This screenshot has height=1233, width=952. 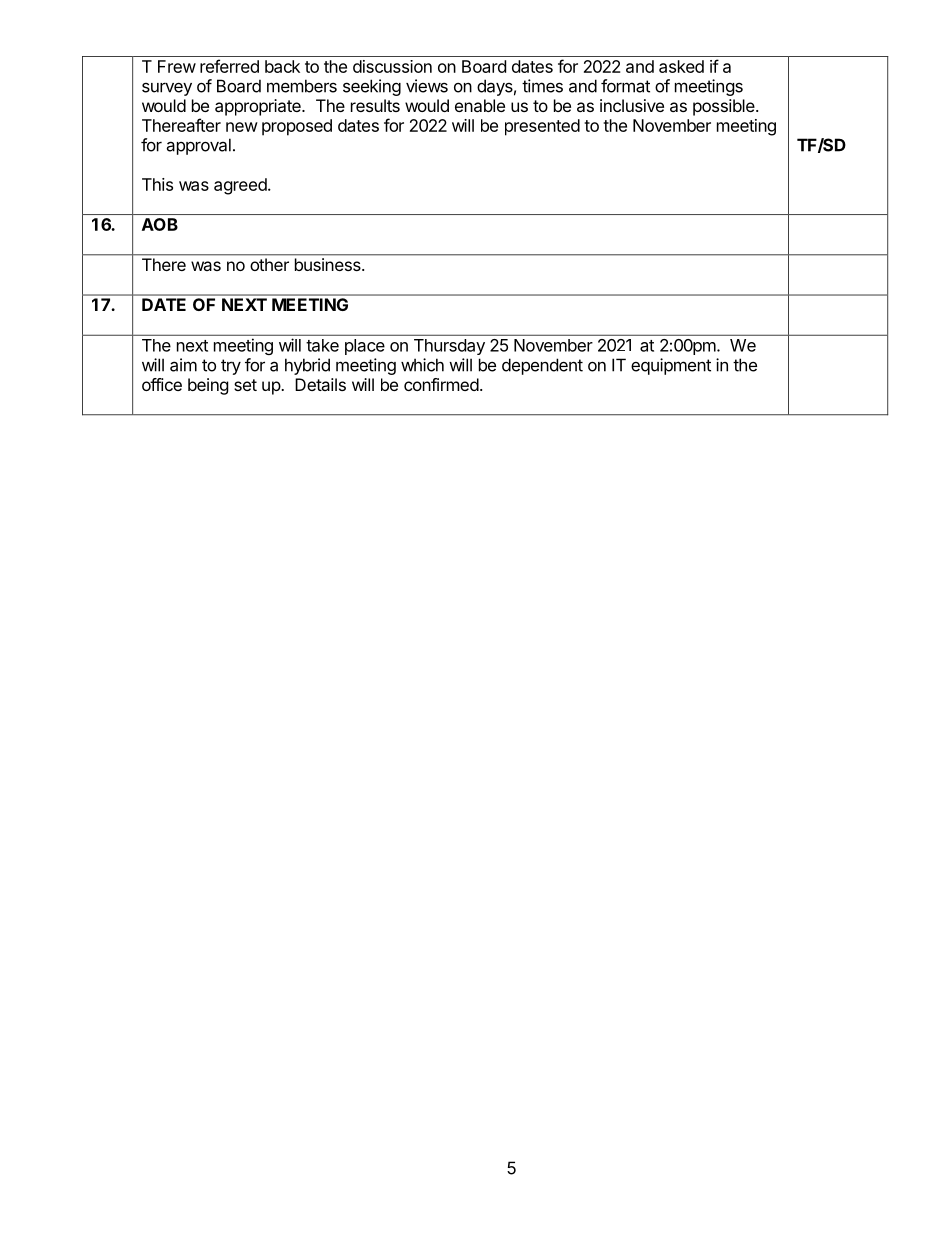 I want to click on equipment, so click(x=671, y=366).
